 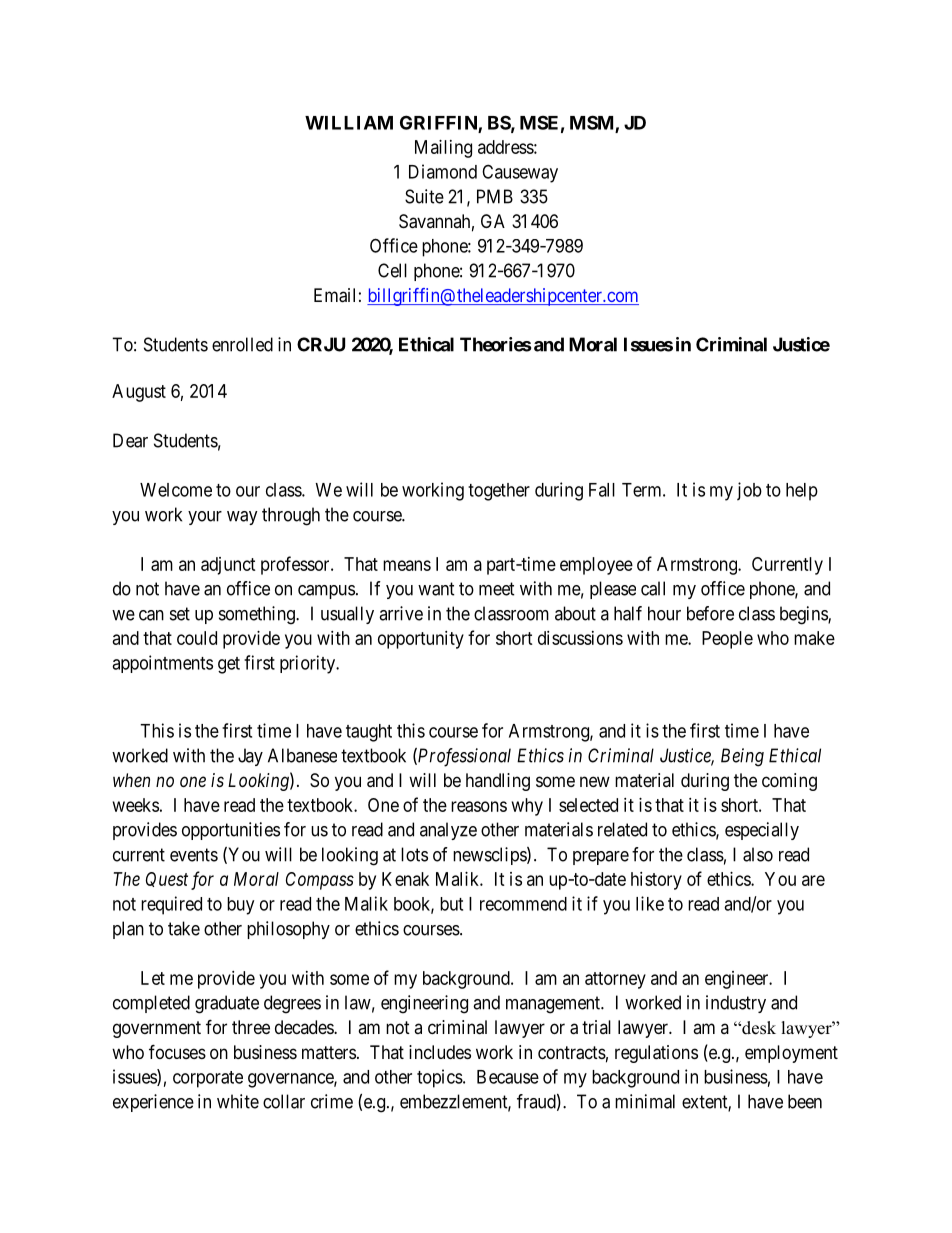 I want to click on also, so click(x=758, y=854).
